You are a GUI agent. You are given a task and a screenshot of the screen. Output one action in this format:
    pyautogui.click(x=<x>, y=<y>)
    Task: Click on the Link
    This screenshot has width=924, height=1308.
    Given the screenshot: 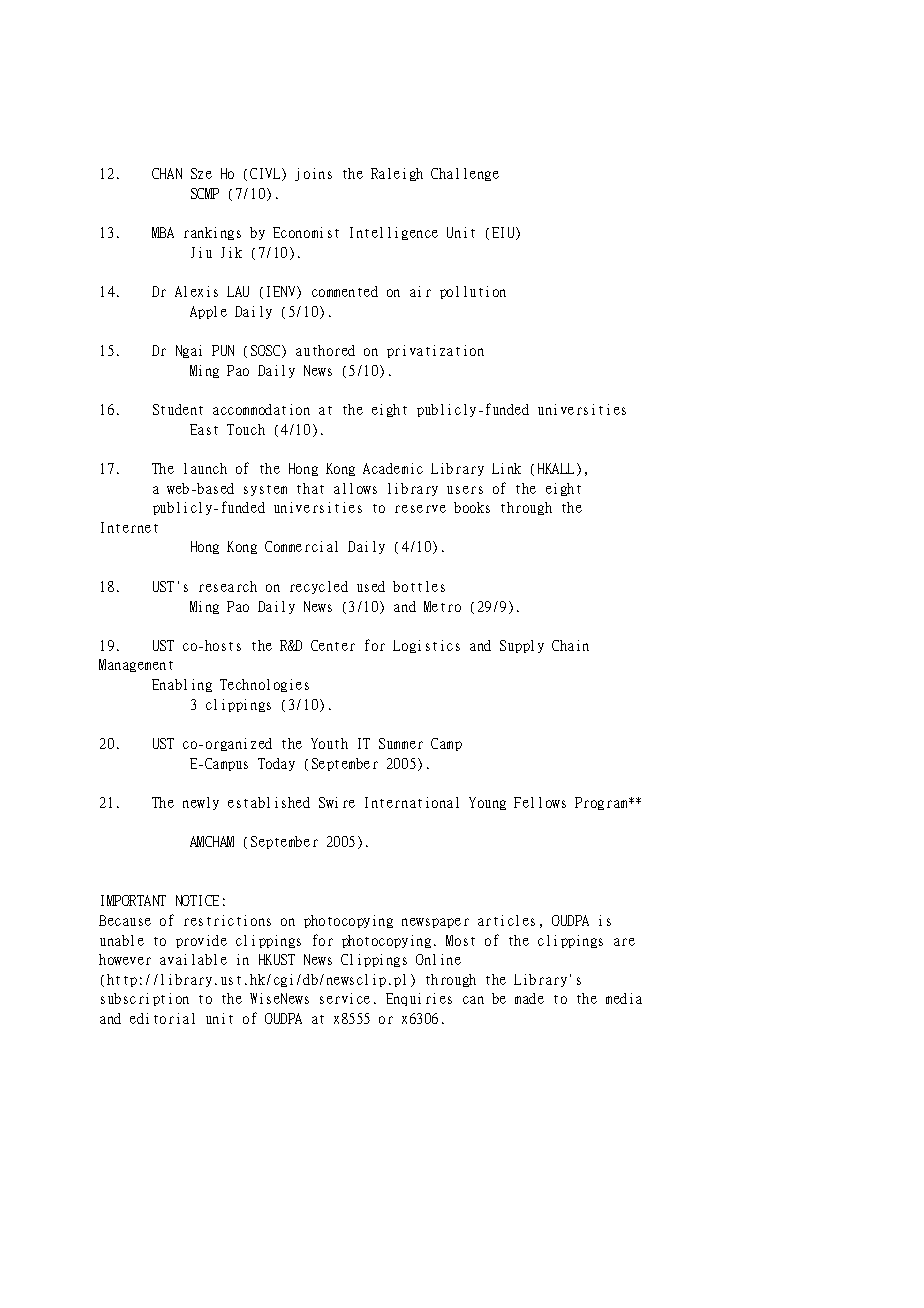 What is the action you would take?
    pyautogui.click(x=506, y=468)
